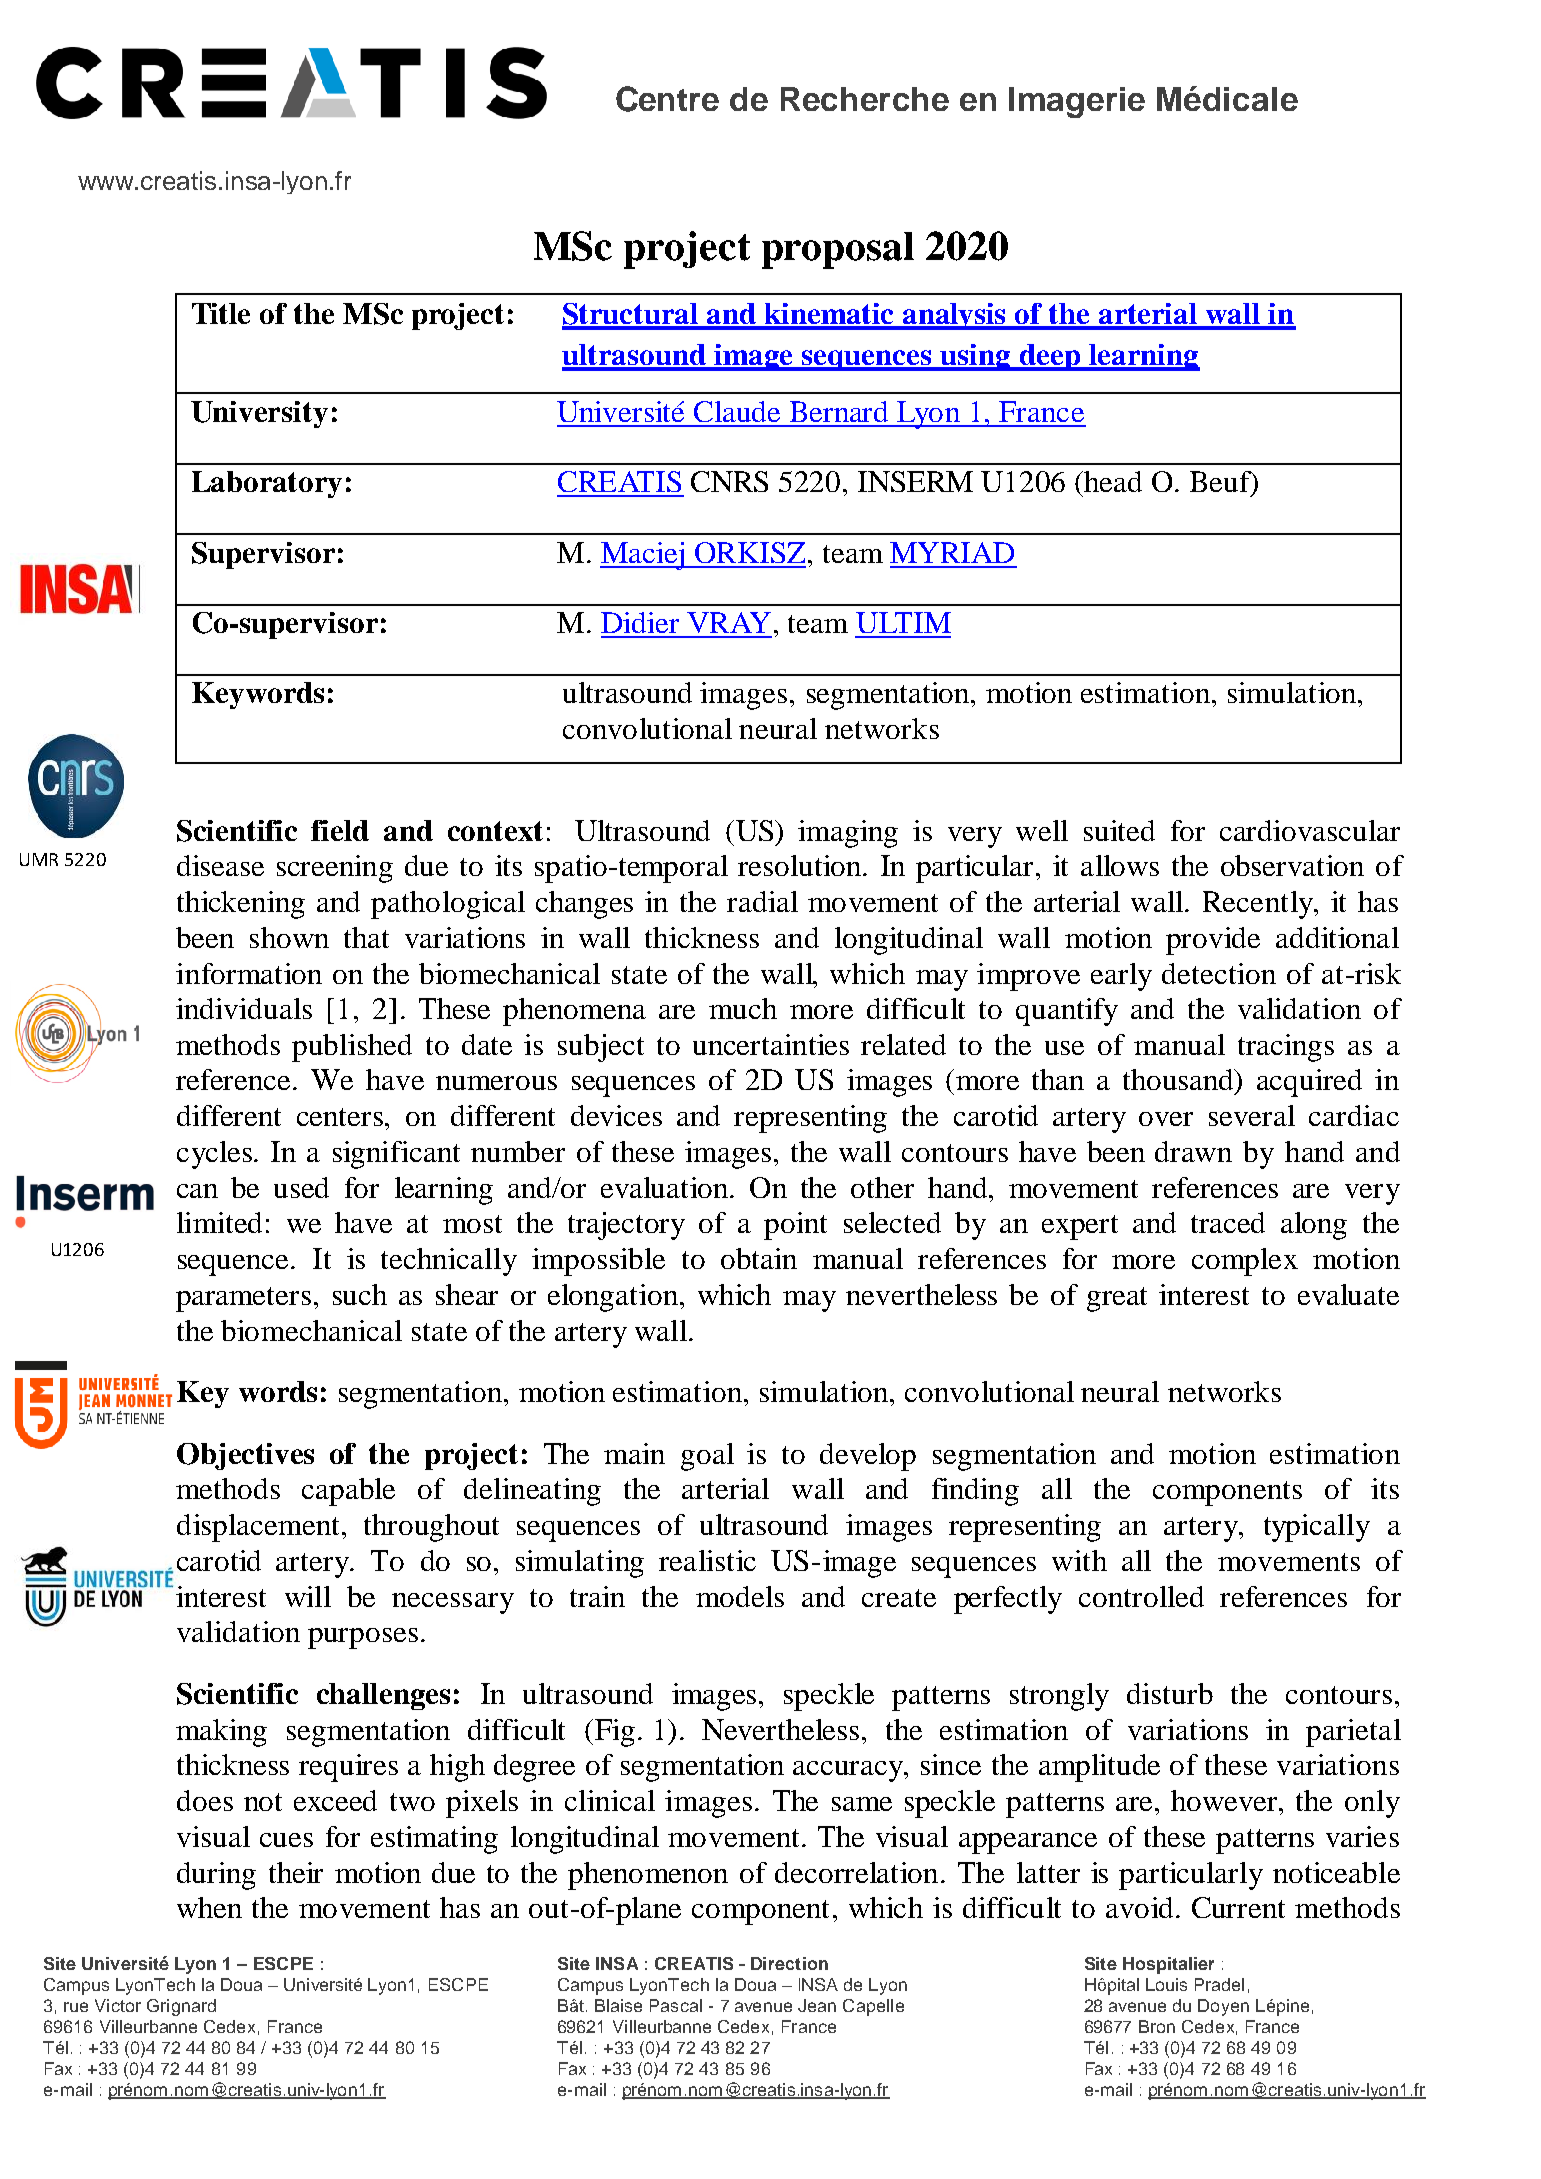 Image resolution: width=1541 pixels, height=2179 pixels. I want to click on will, so click(308, 1596).
